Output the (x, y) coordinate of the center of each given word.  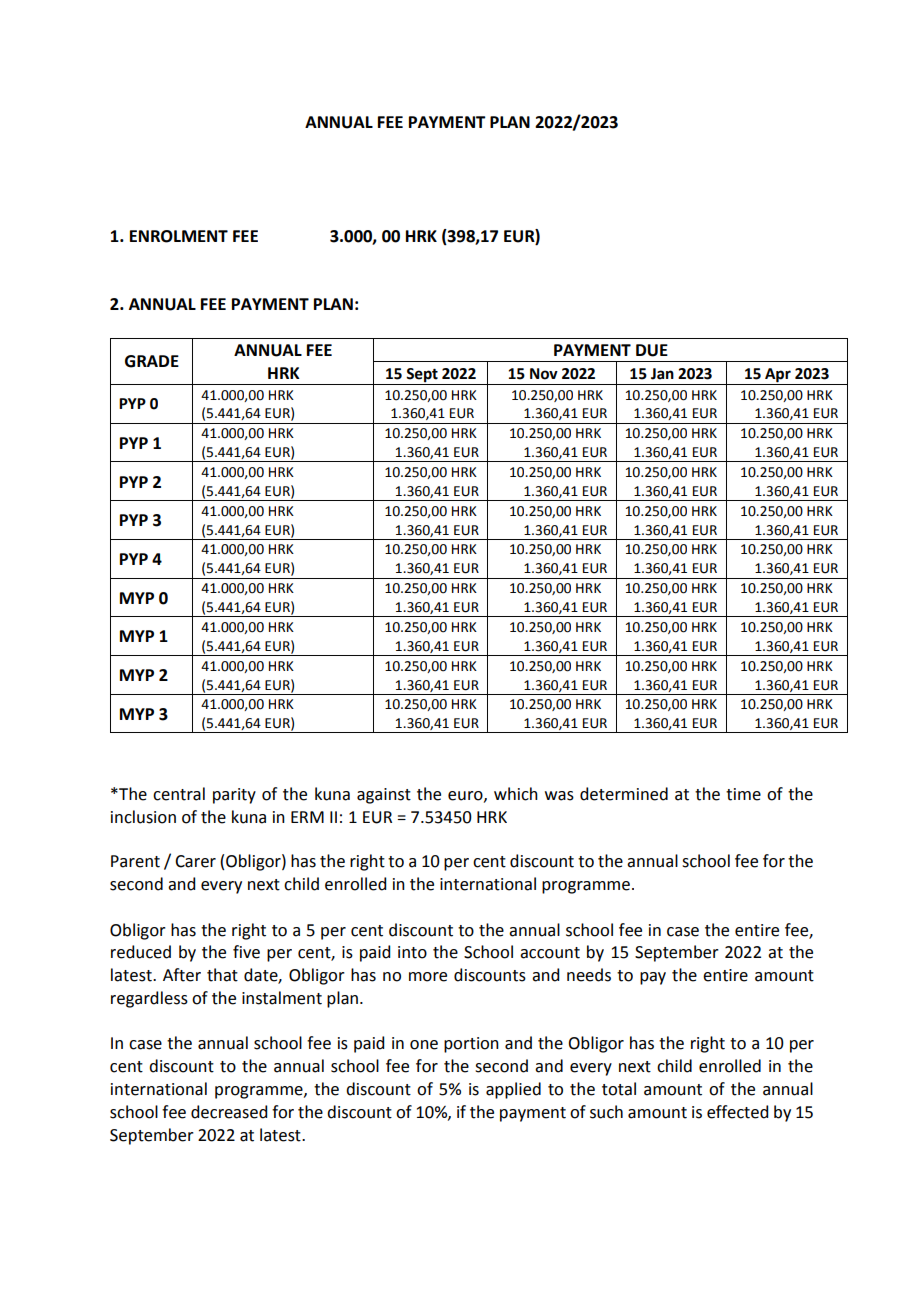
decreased (229, 1112)
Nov (544, 374)
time (743, 794)
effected (737, 1112)
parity (234, 796)
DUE (652, 350)
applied (513, 1090)
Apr (778, 375)
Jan (662, 374)
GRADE (152, 361)
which (516, 794)
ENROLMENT (179, 236)
